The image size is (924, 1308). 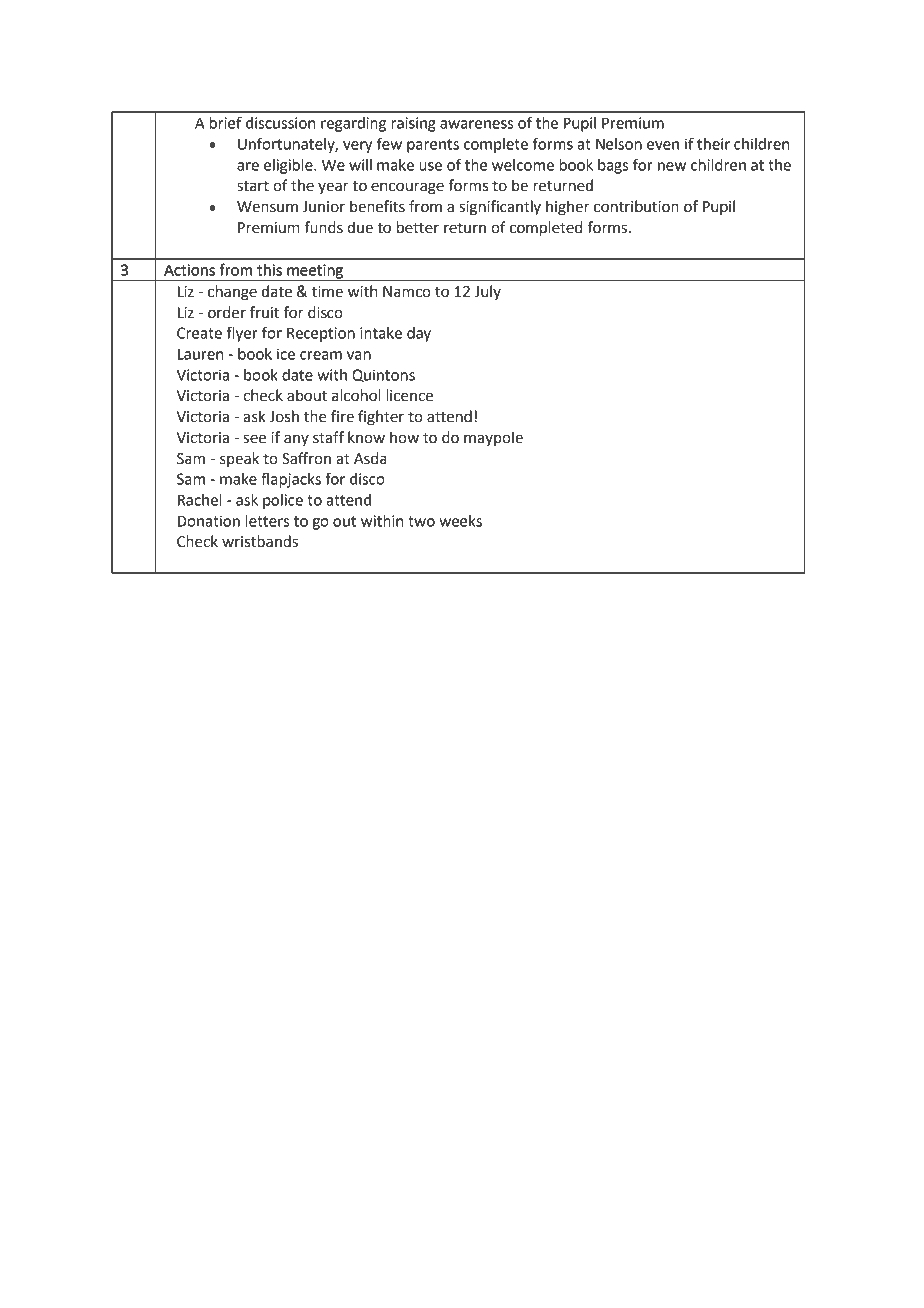 I want to click on parents, so click(x=433, y=146).
